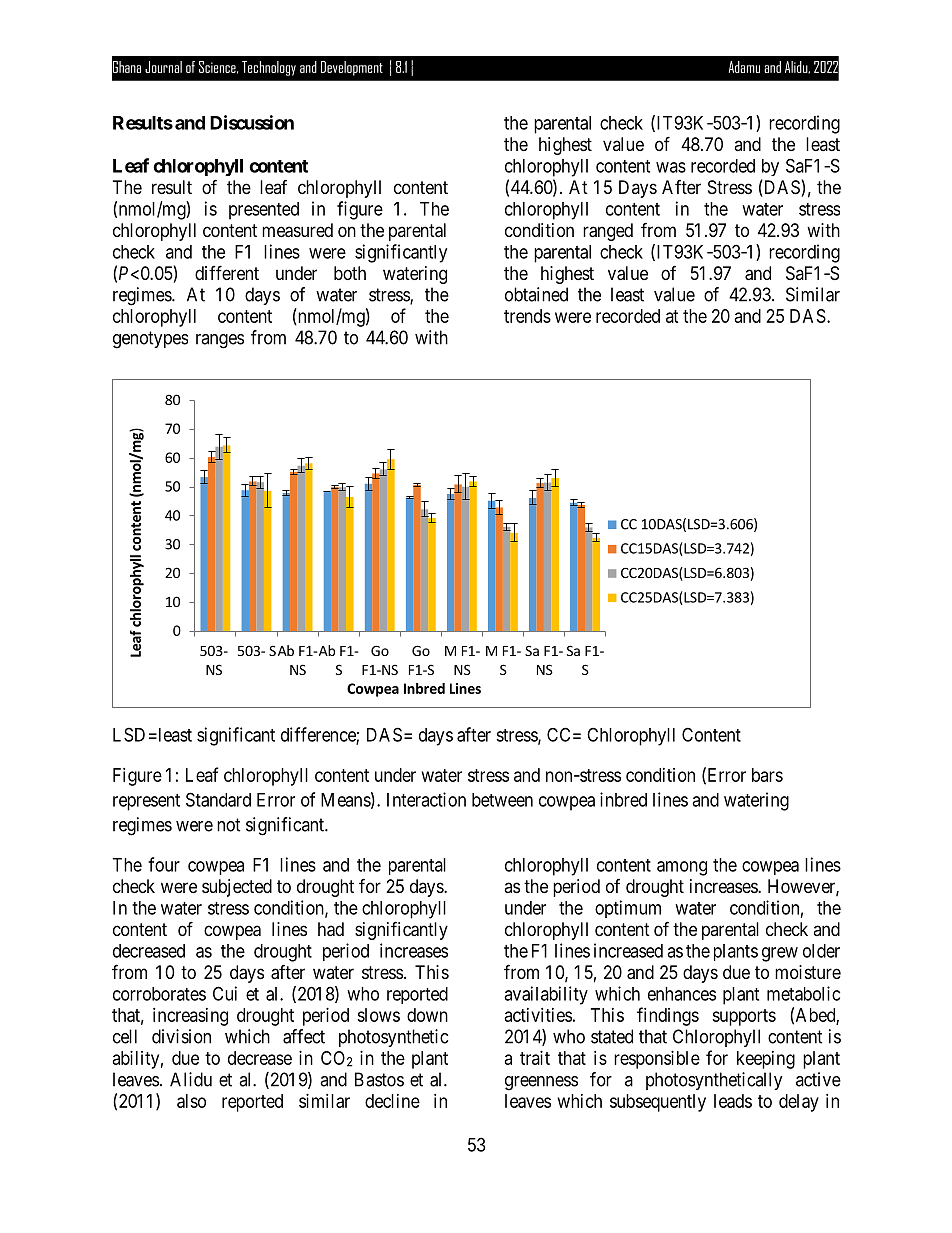 The image size is (952, 1233). What do you see at coordinates (352, 68) in the image?
I see `Development` at bounding box center [352, 68].
